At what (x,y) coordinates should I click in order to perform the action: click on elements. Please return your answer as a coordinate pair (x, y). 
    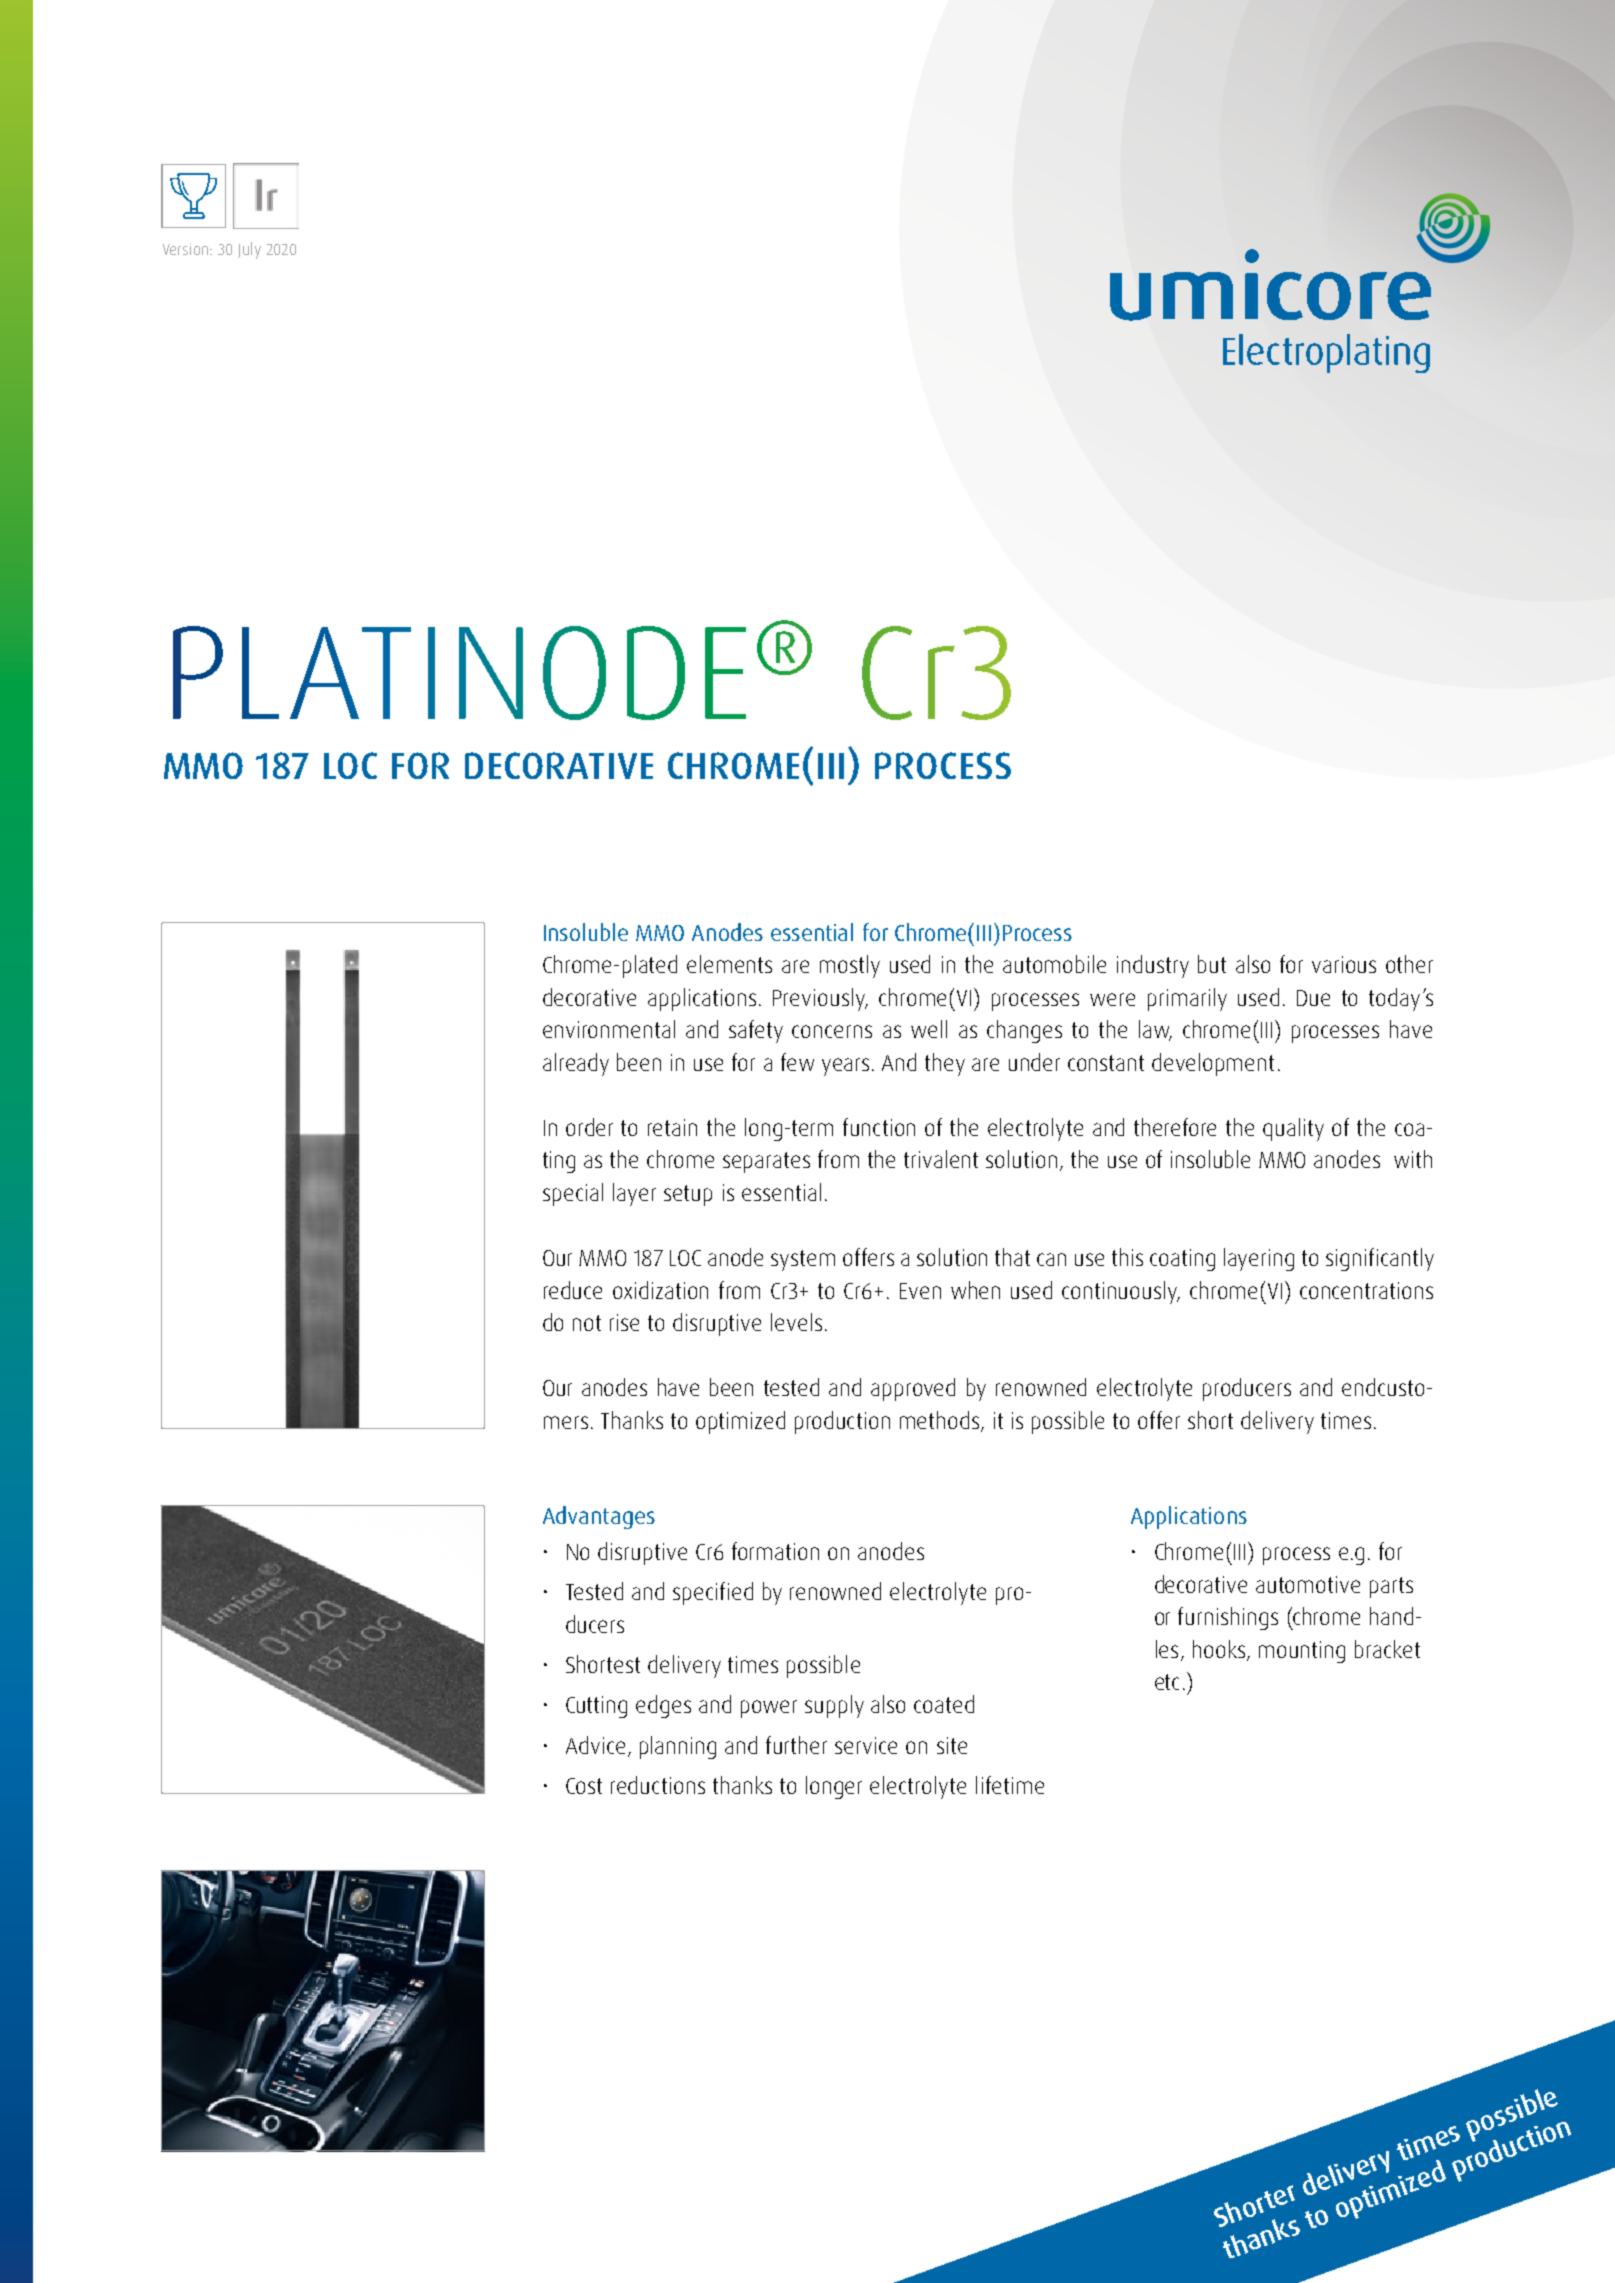
    Looking at the image, I should click on (729, 964).
